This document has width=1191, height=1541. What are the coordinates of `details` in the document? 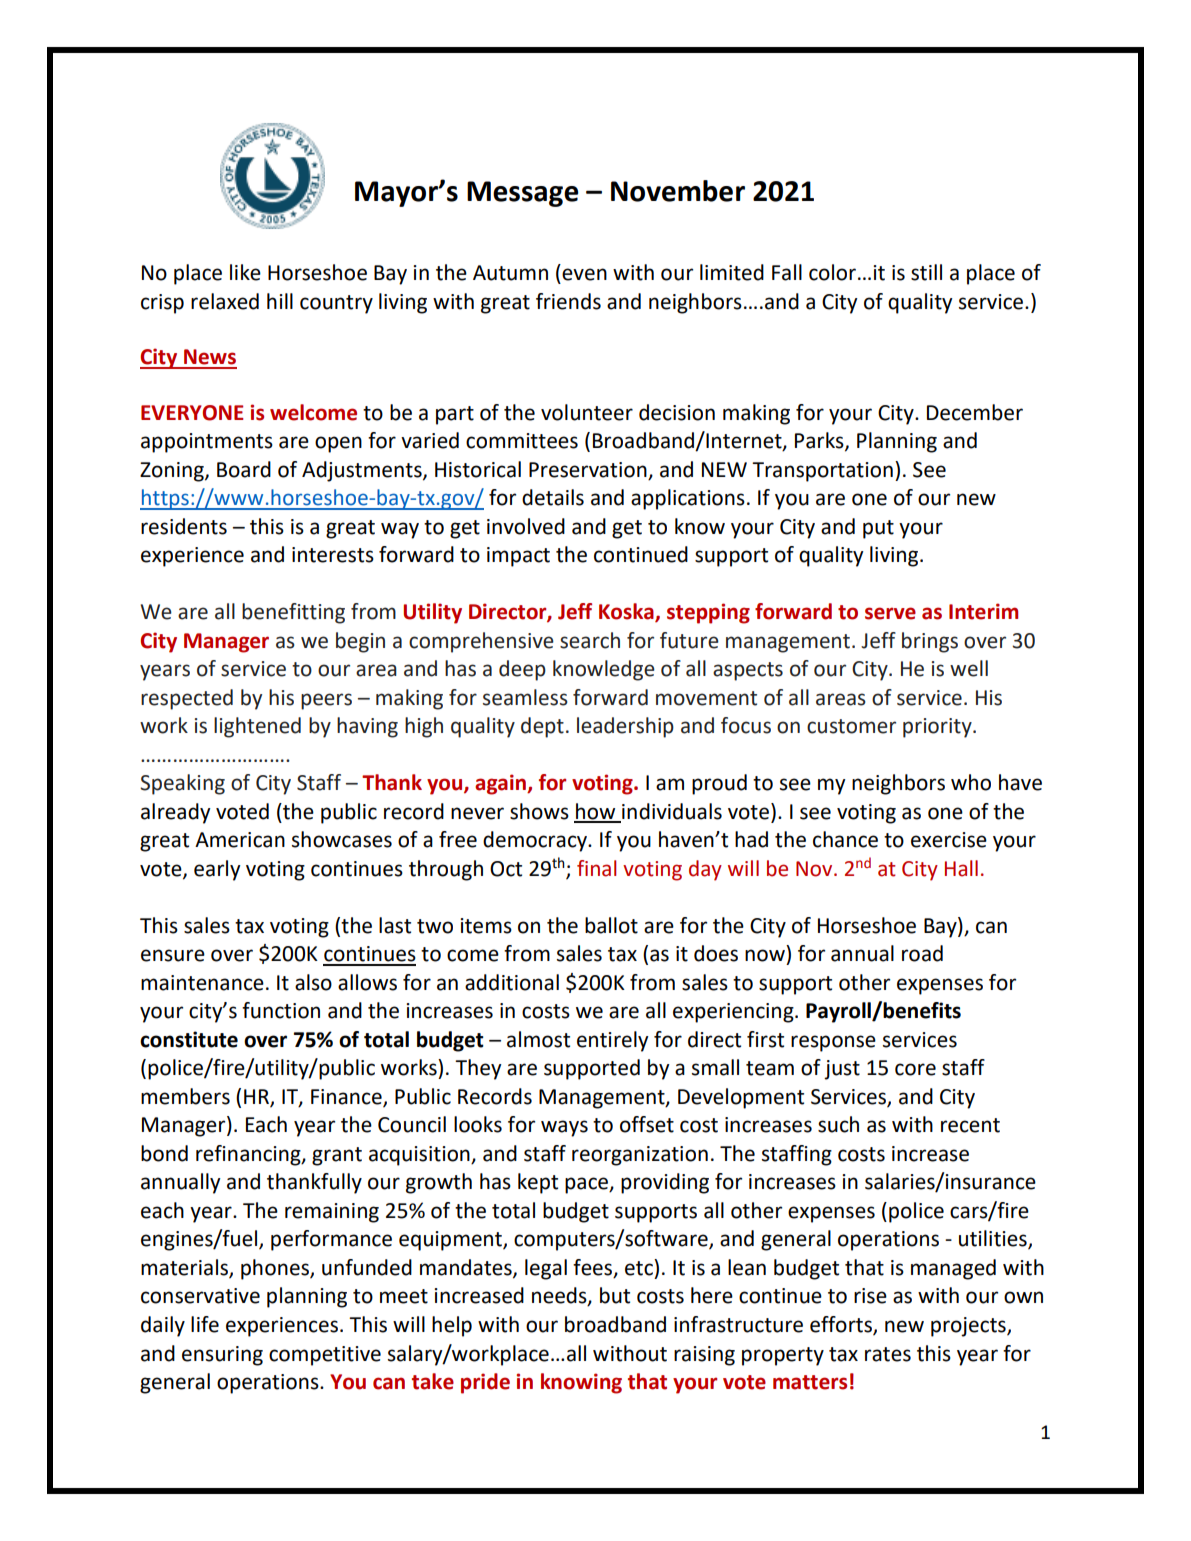 It's located at (553, 497).
